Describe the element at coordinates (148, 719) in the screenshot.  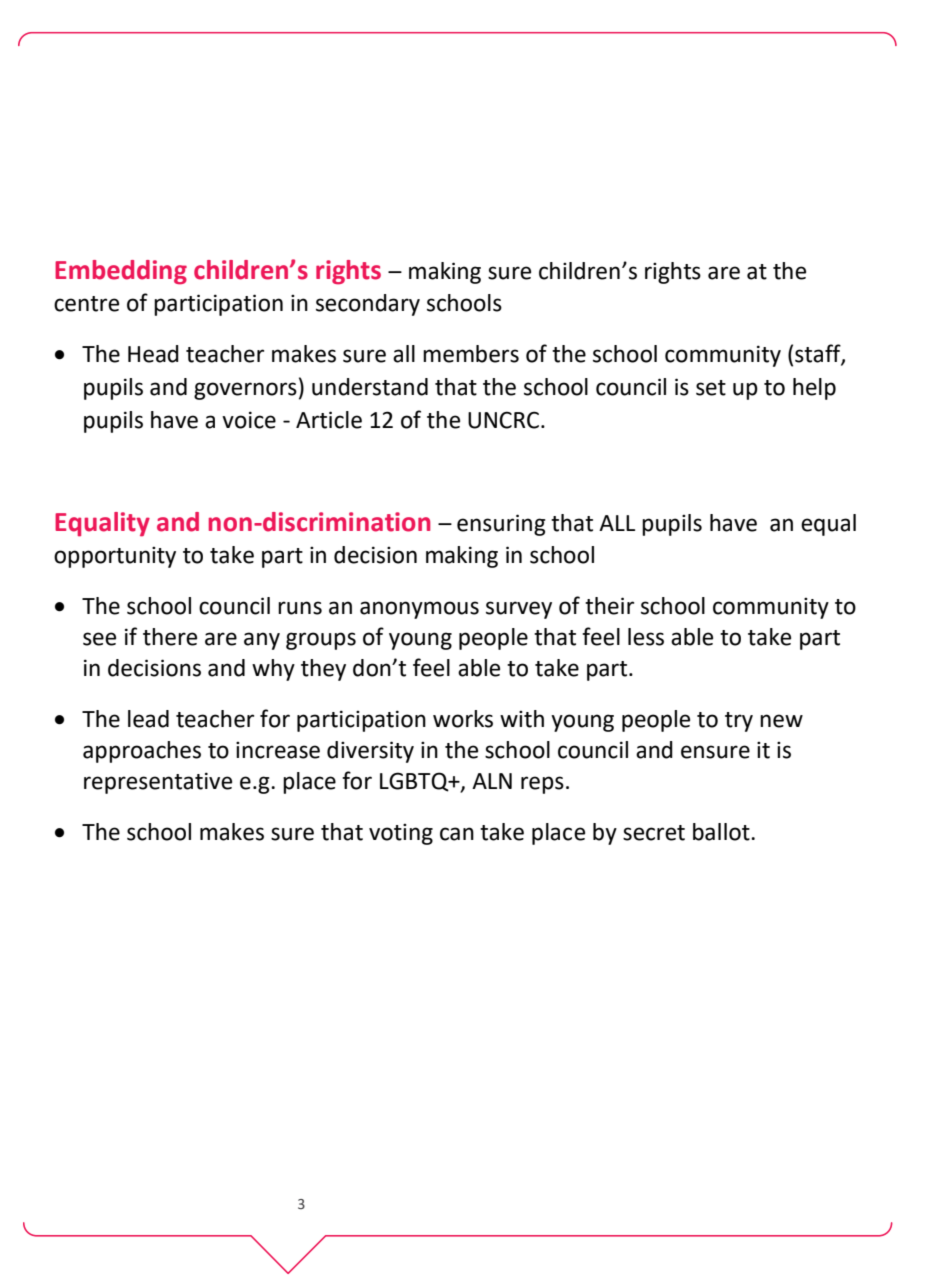
I see `lead` at that location.
